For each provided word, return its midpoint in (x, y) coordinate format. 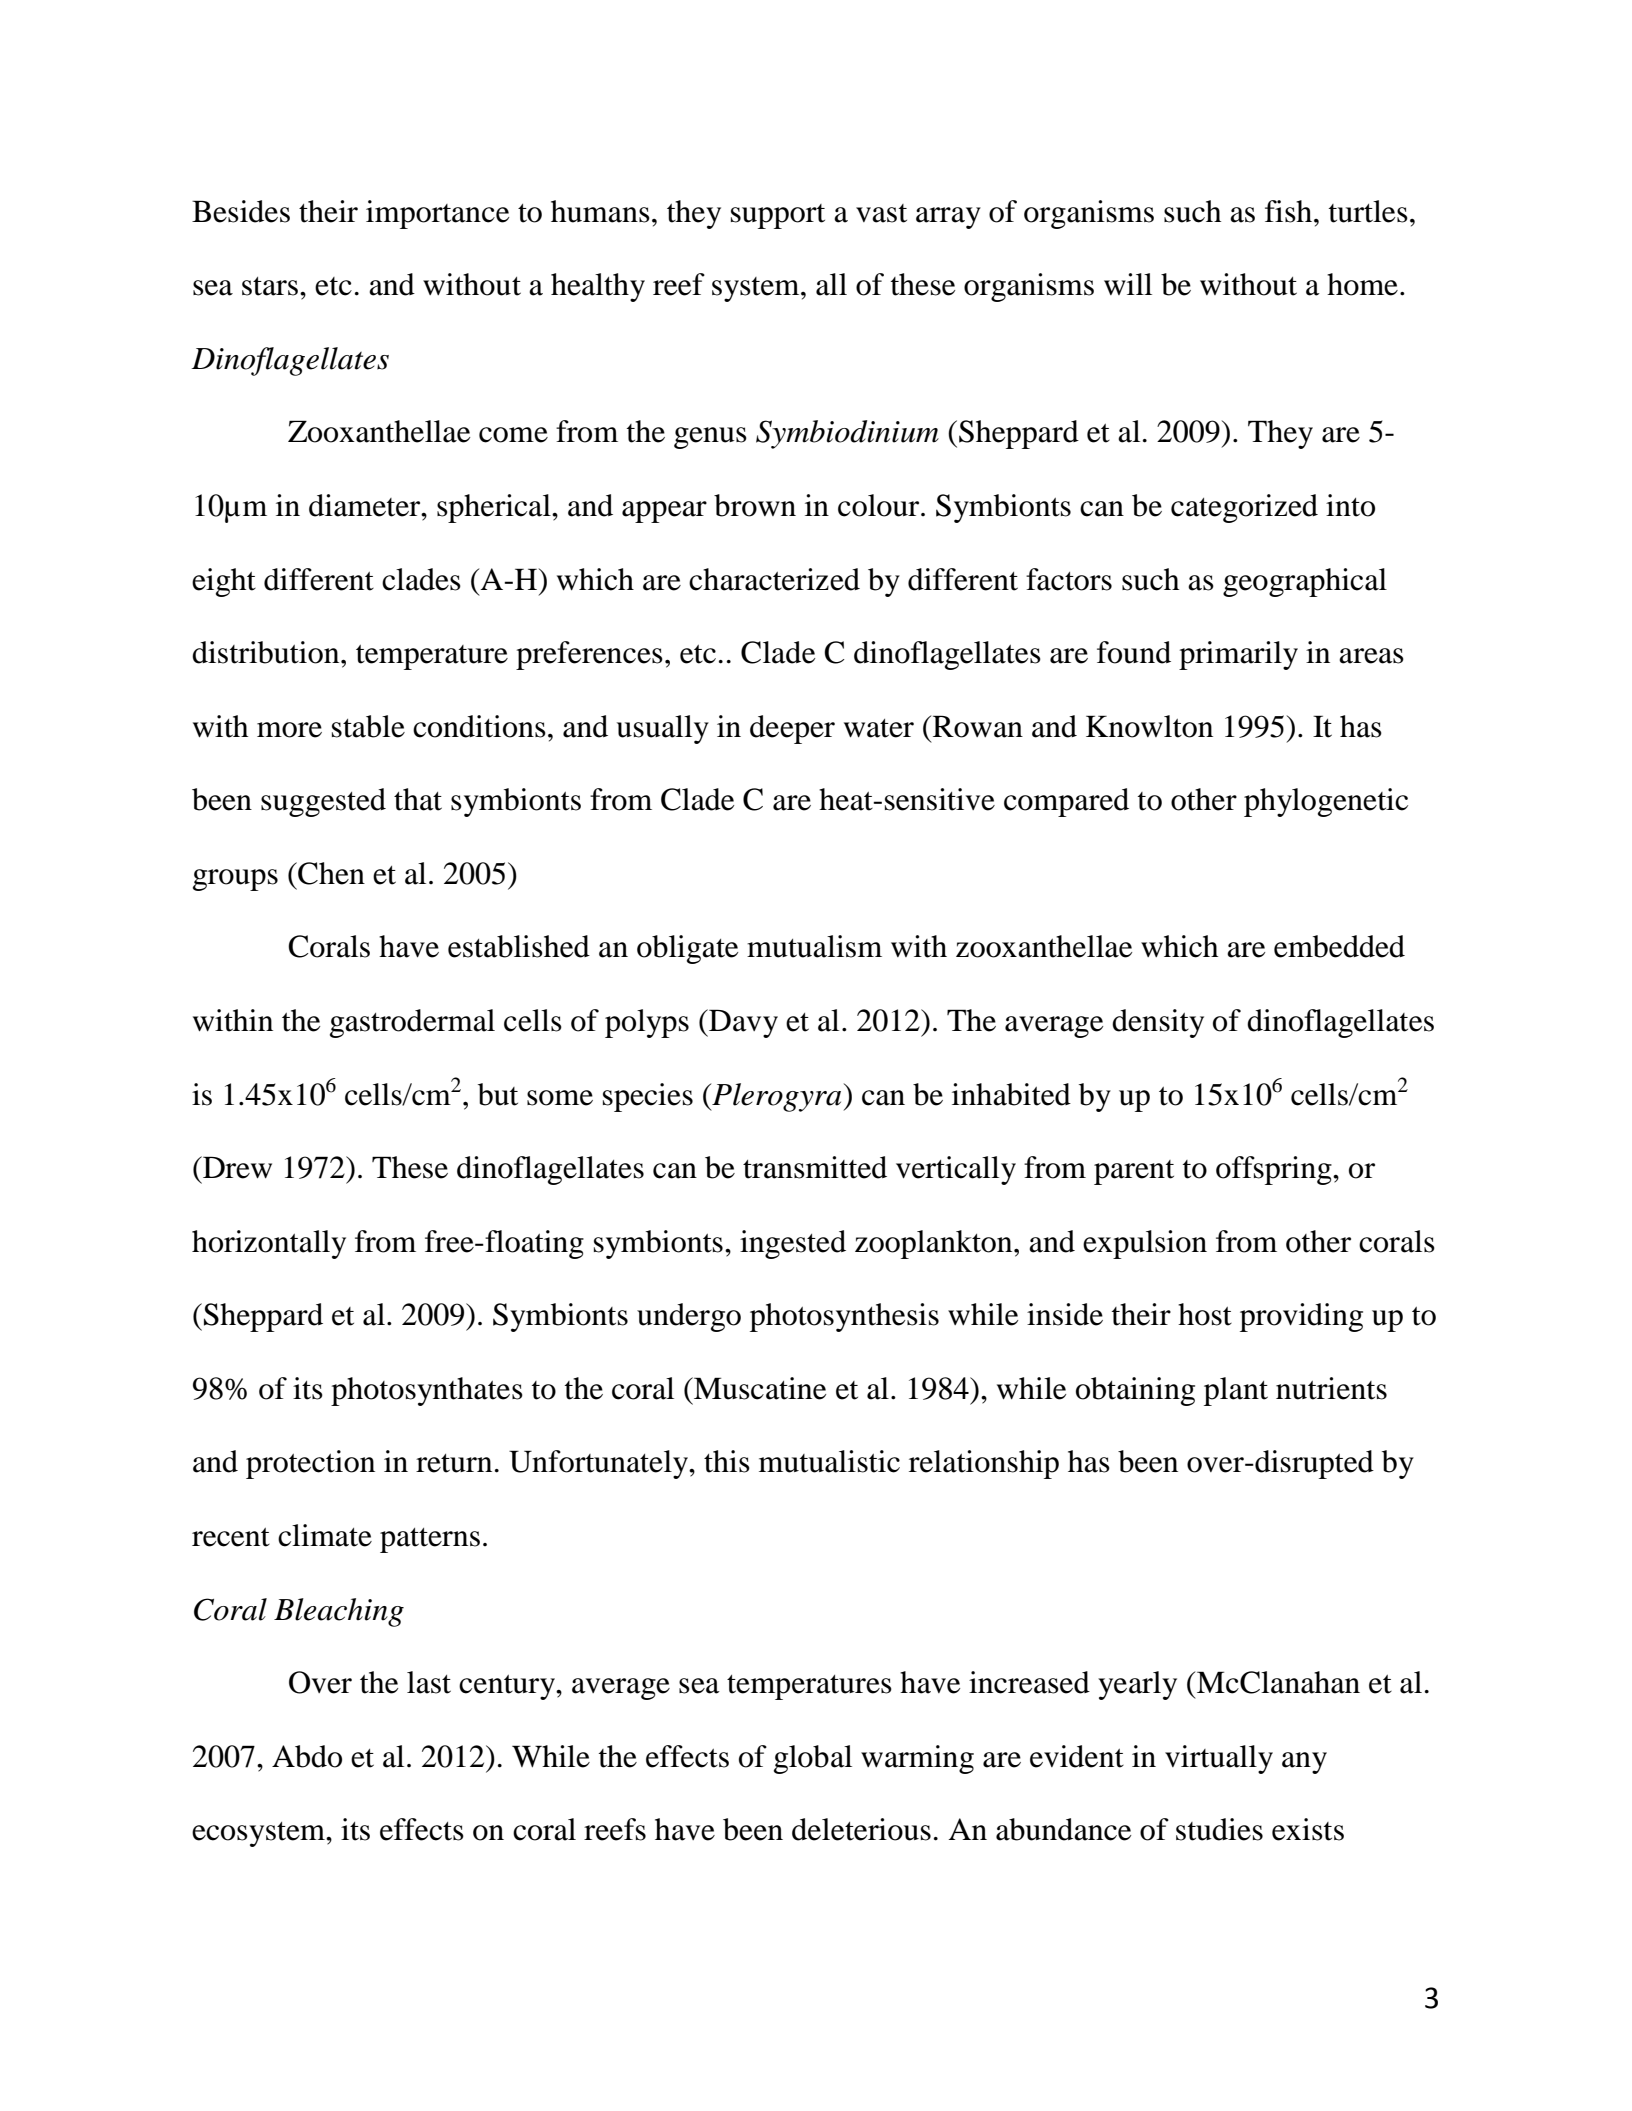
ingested (793, 1244)
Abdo (307, 1756)
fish (1290, 211)
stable (368, 726)
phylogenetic (1326, 802)
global (813, 1759)
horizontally (269, 1244)
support (778, 216)
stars (270, 286)
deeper (792, 729)
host (1205, 1314)
